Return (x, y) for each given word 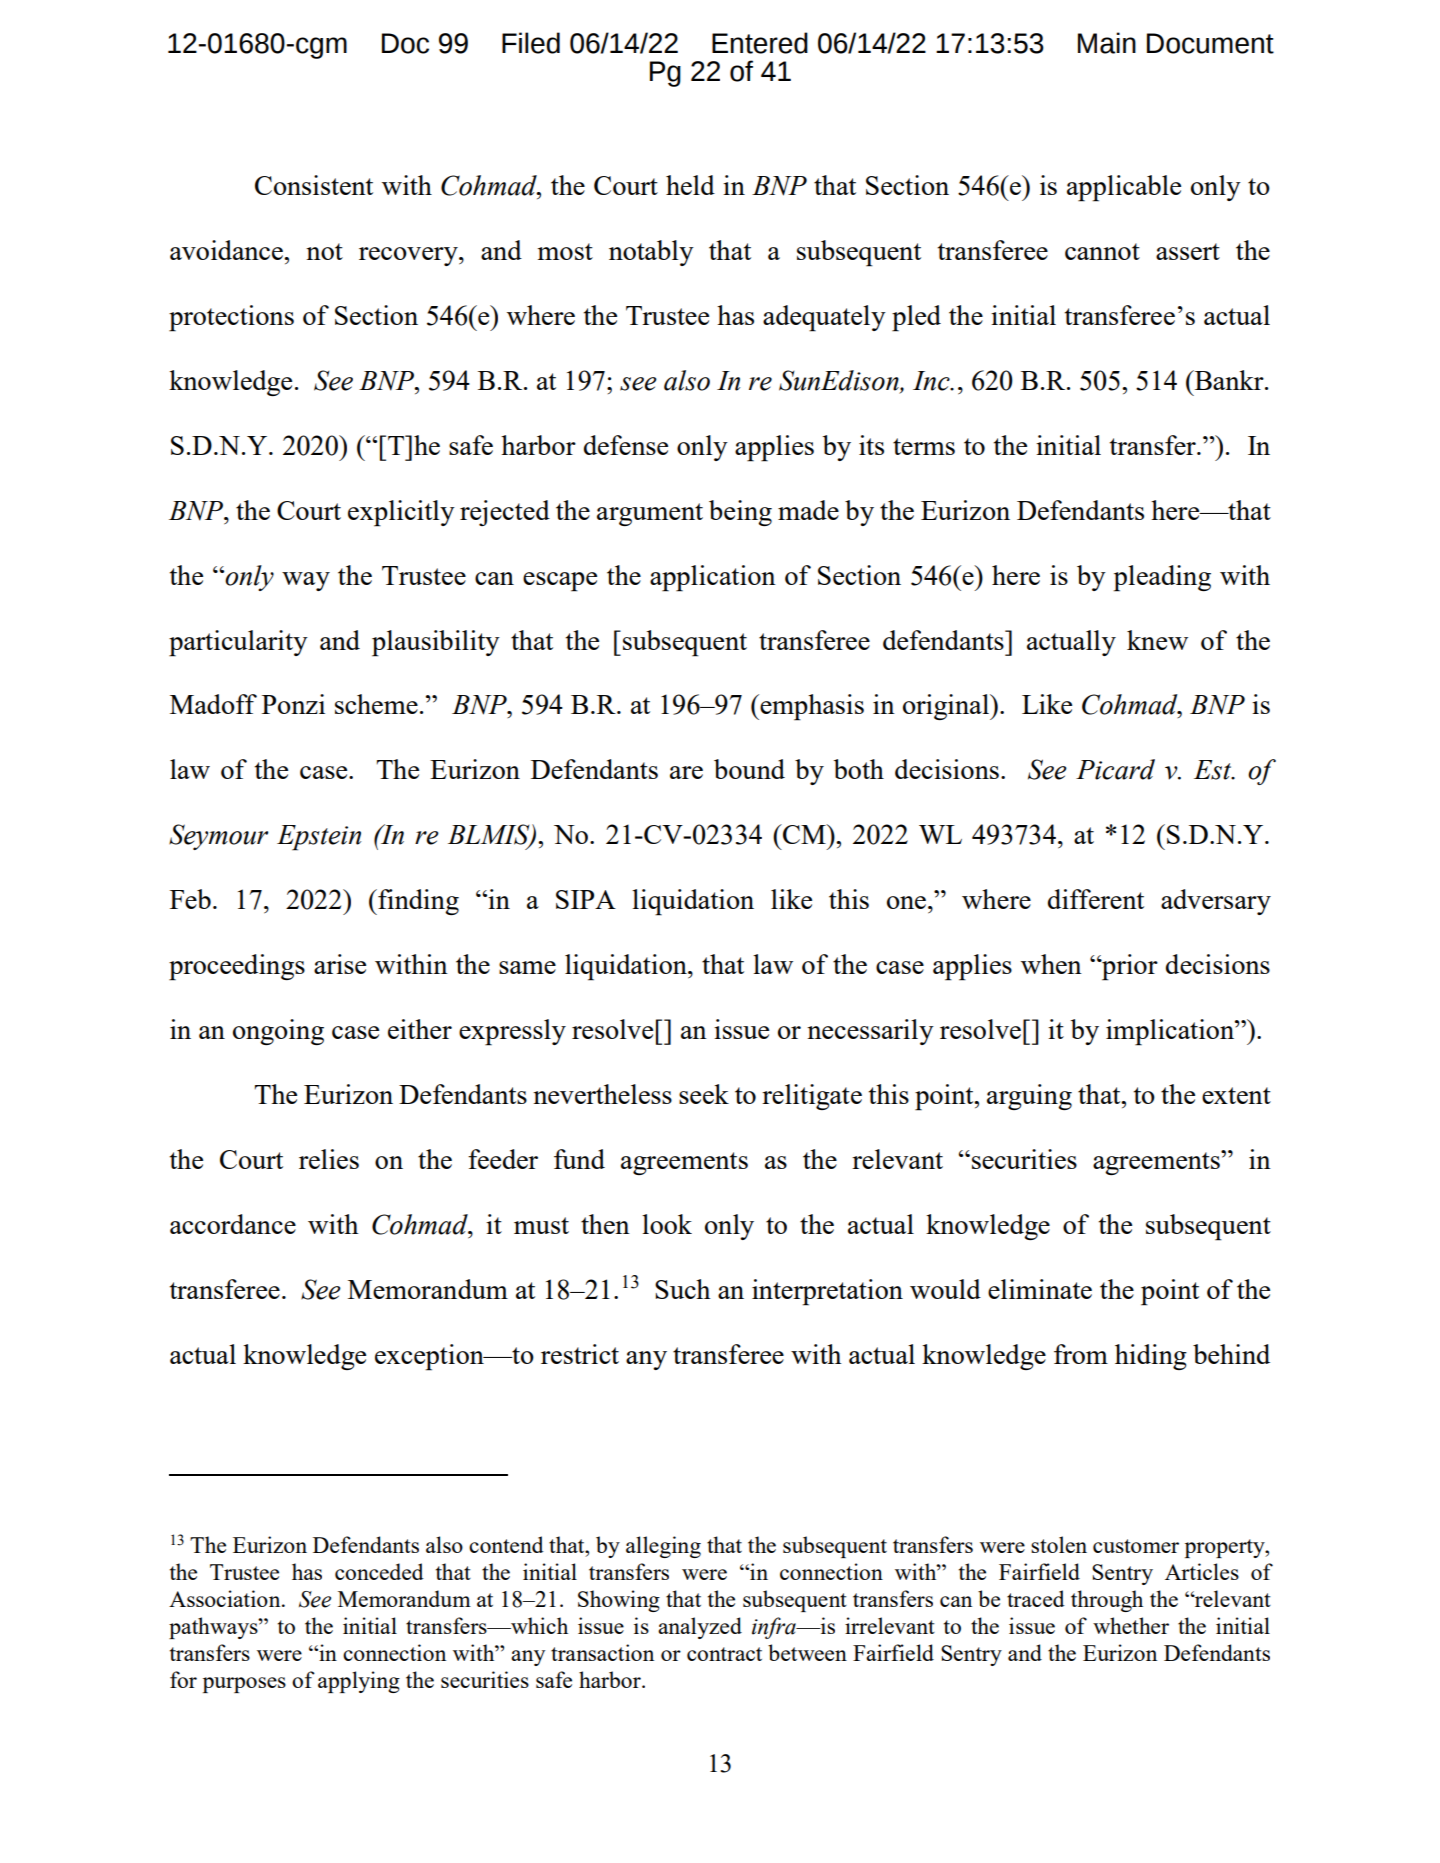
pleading (1162, 578)
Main (1107, 43)
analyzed (700, 1628)
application (713, 578)
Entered (760, 43)
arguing (1029, 1097)
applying (359, 1682)
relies (329, 1159)
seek (704, 1094)
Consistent (314, 185)
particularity (238, 643)
